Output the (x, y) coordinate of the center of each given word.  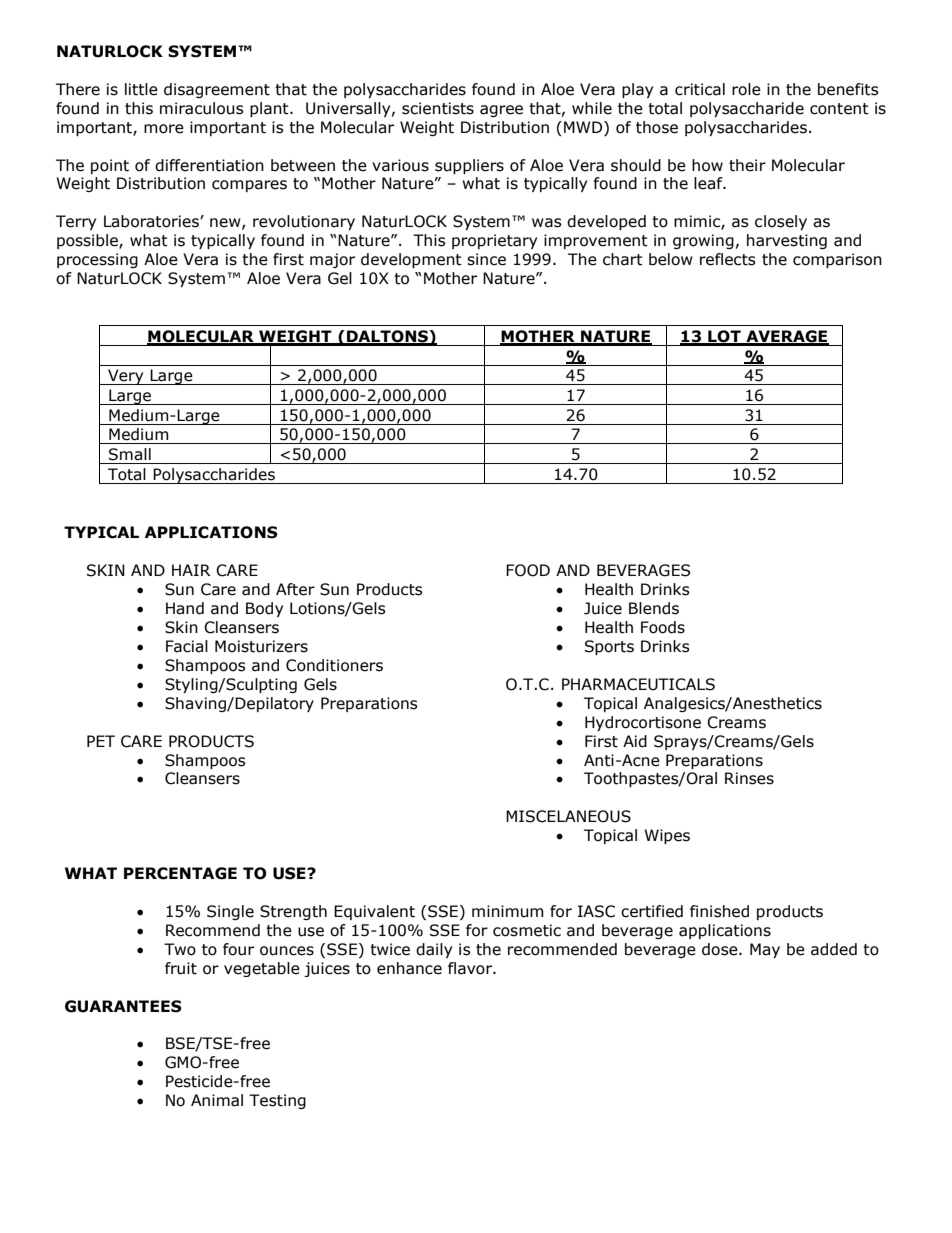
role (746, 89)
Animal (217, 1100)
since (486, 259)
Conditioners (334, 665)
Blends (654, 608)
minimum (508, 911)
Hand (185, 608)
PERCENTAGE (180, 873)
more (164, 129)
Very (126, 377)
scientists (438, 108)
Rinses (749, 778)
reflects (728, 259)
